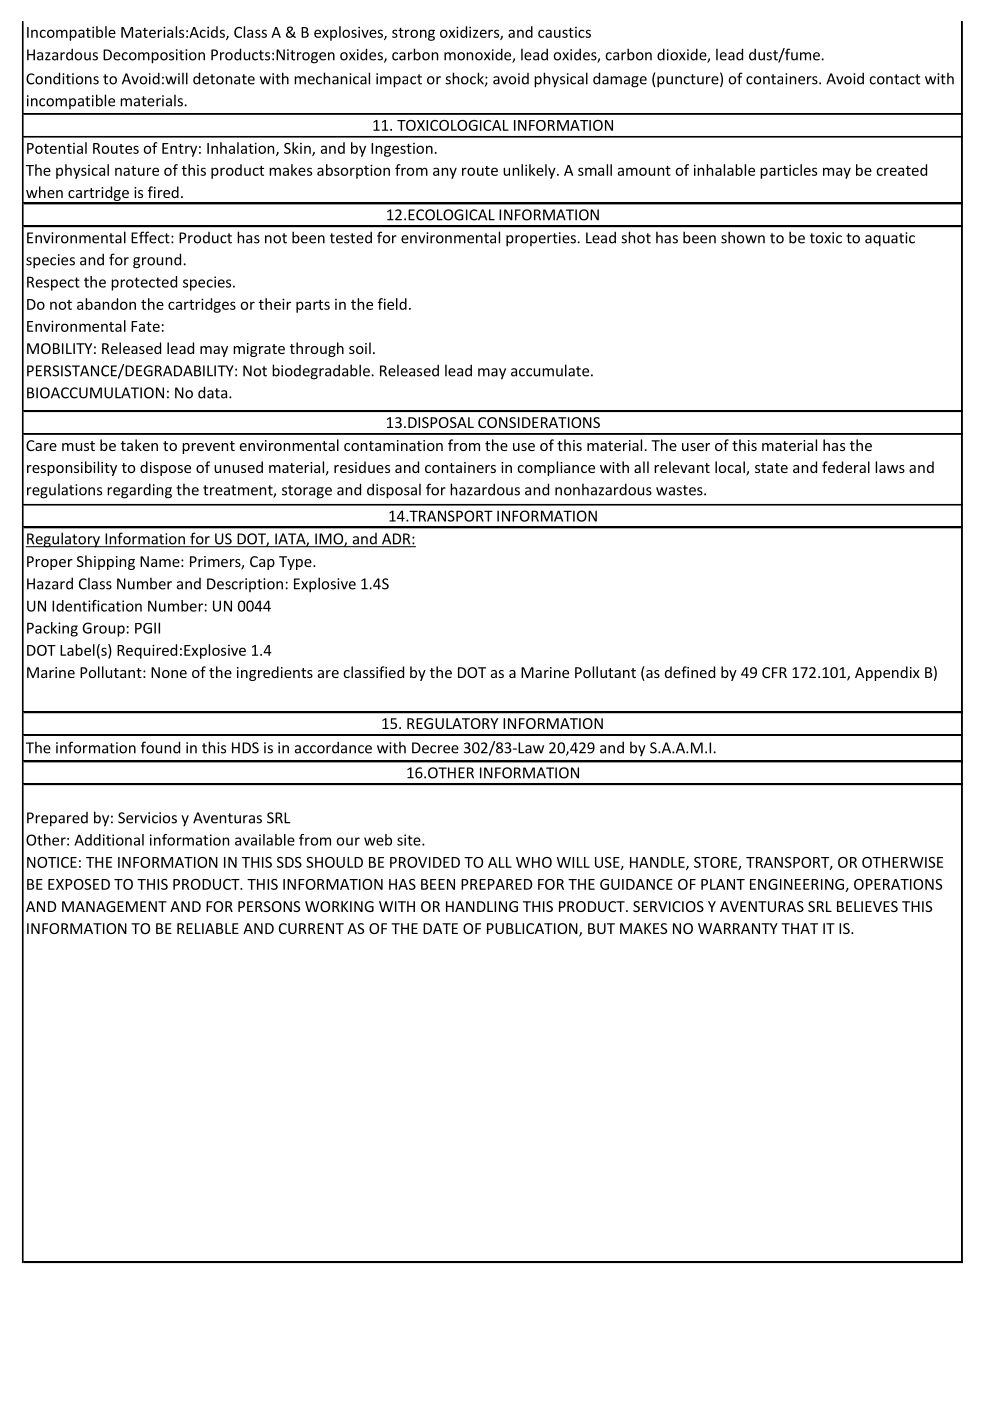 The image size is (1008, 1425). What do you see at coordinates (158, 261) in the image?
I see `ground` at bounding box center [158, 261].
